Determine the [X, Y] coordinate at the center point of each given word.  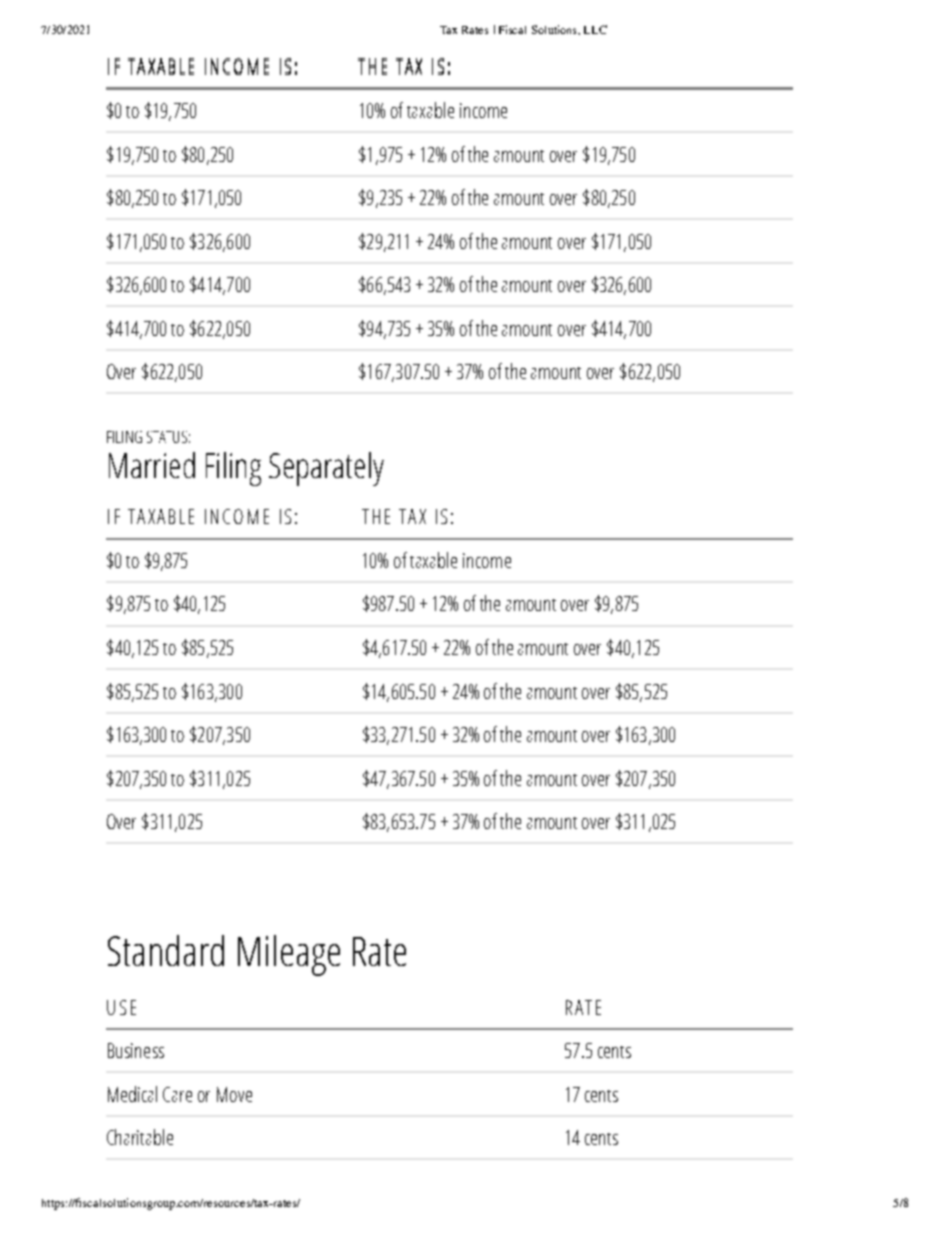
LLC [595, 29]
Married [152, 465]
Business [136, 1050]
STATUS [167, 437]
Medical [132, 1094]
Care [177, 1094]
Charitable [140, 1137]
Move [234, 1094]
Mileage [289, 955]
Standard [166, 950]
